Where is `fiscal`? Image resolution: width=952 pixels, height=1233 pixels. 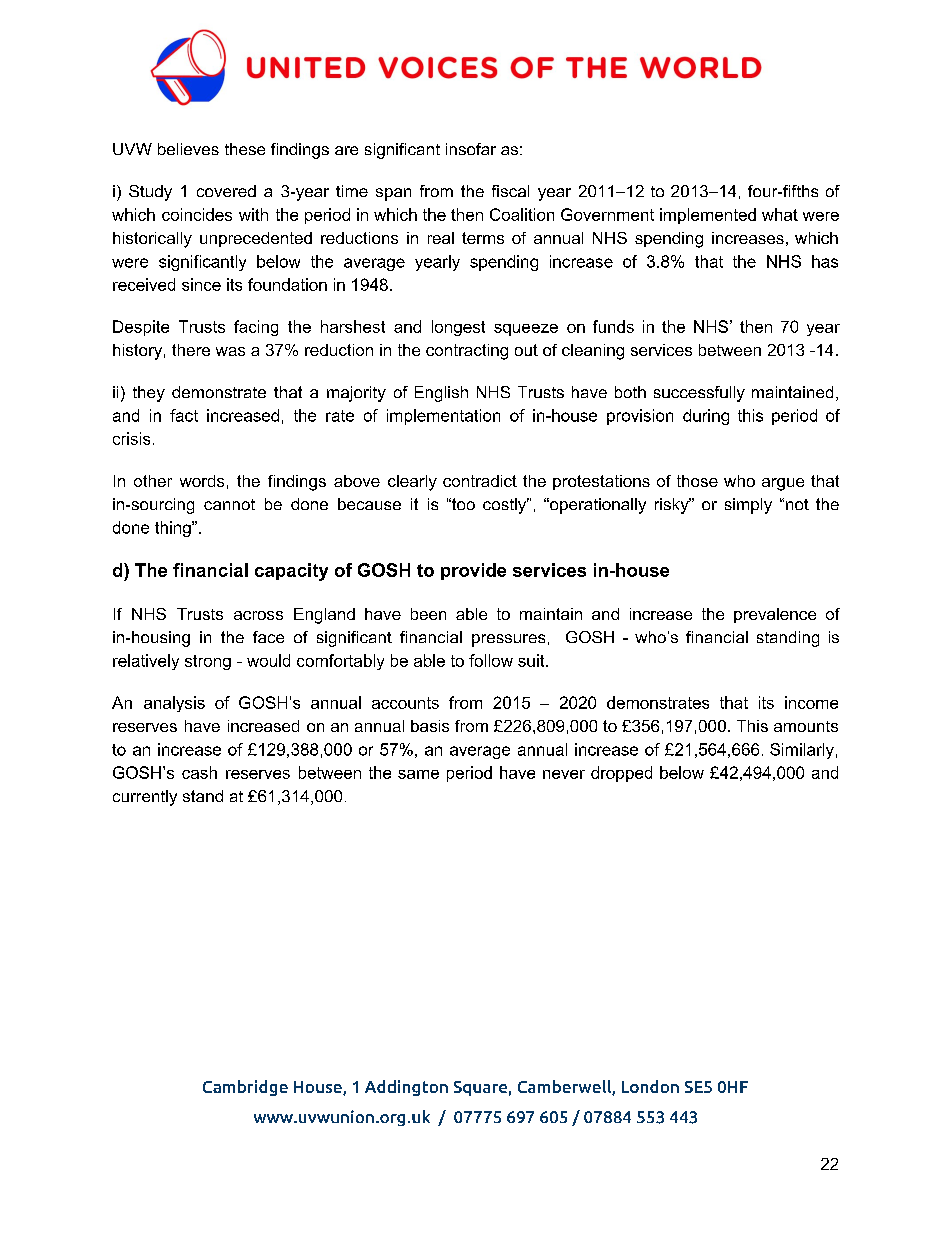 fiscal is located at coordinates (510, 191).
